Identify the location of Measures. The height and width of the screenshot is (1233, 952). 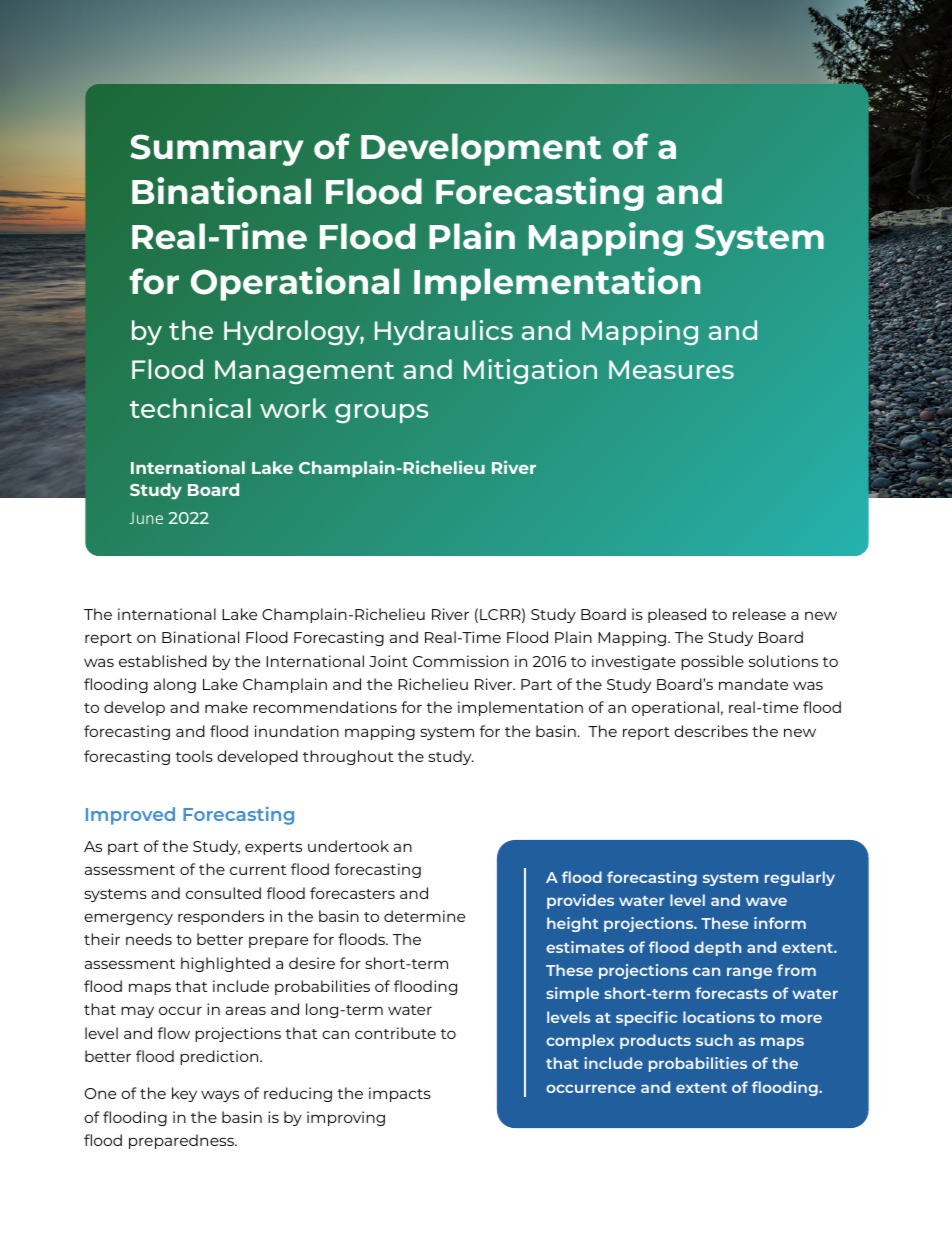
(671, 369).
